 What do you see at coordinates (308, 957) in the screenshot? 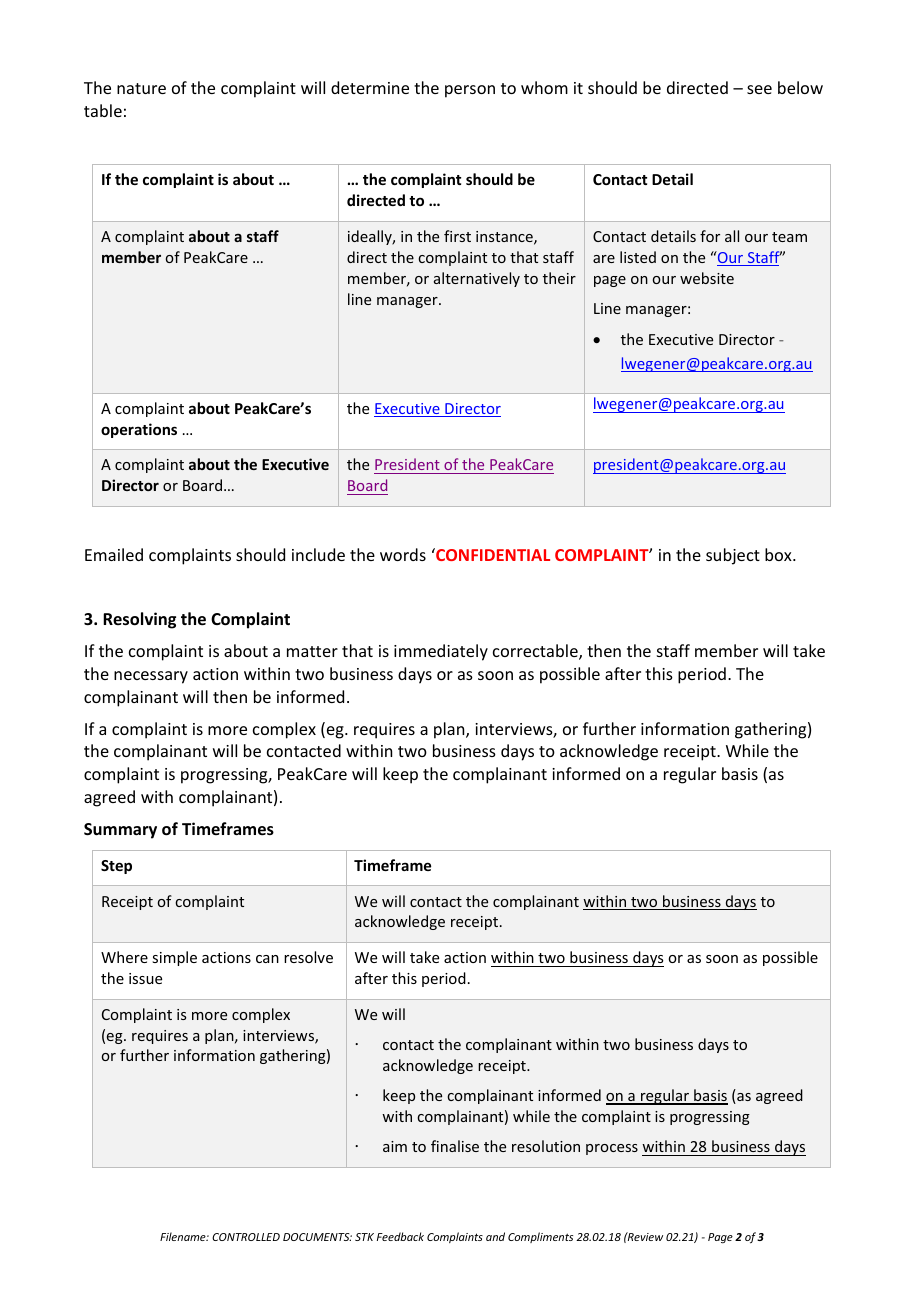
I see `resolve` at bounding box center [308, 957].
